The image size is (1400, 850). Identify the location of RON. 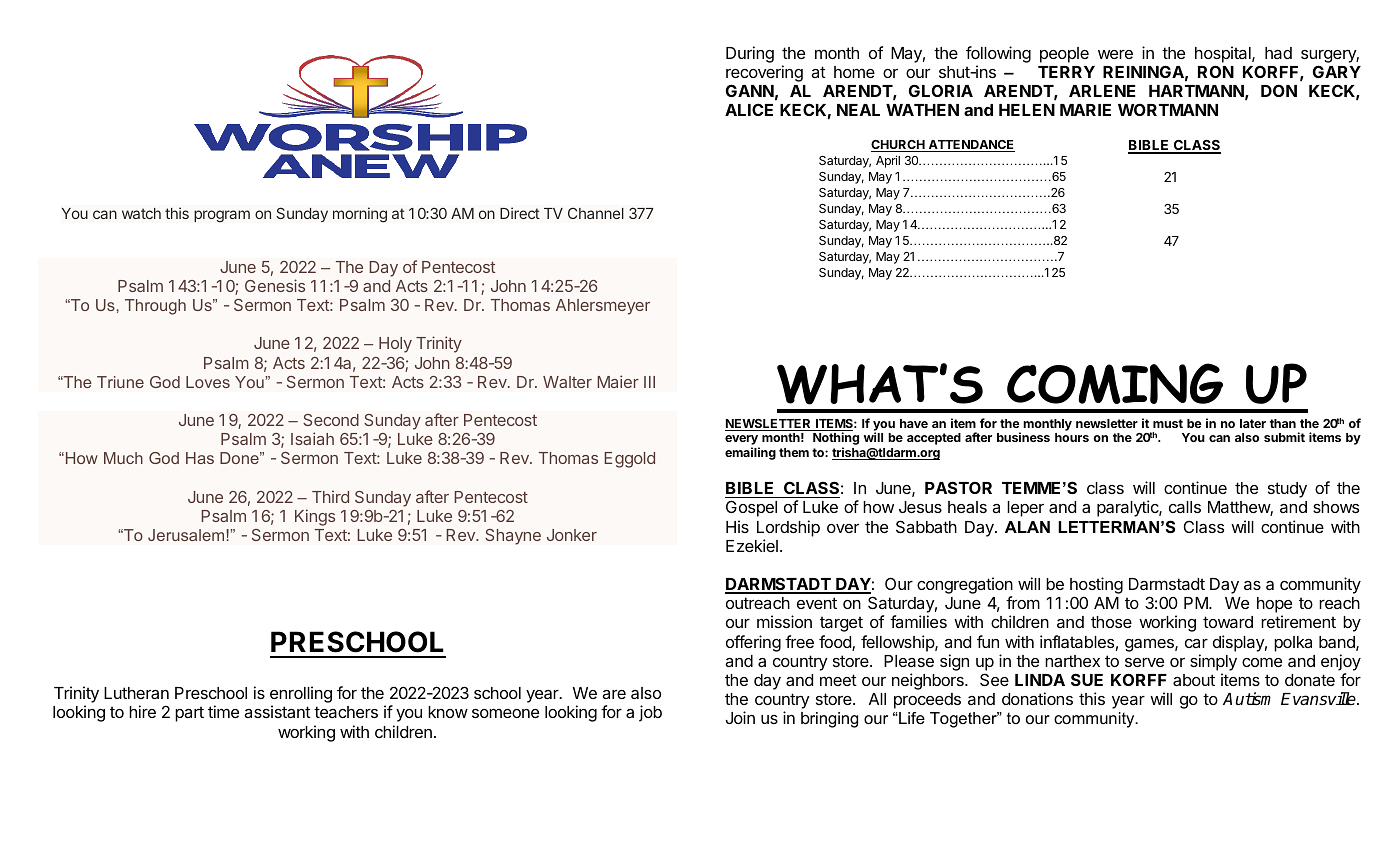
(1216, 71).
